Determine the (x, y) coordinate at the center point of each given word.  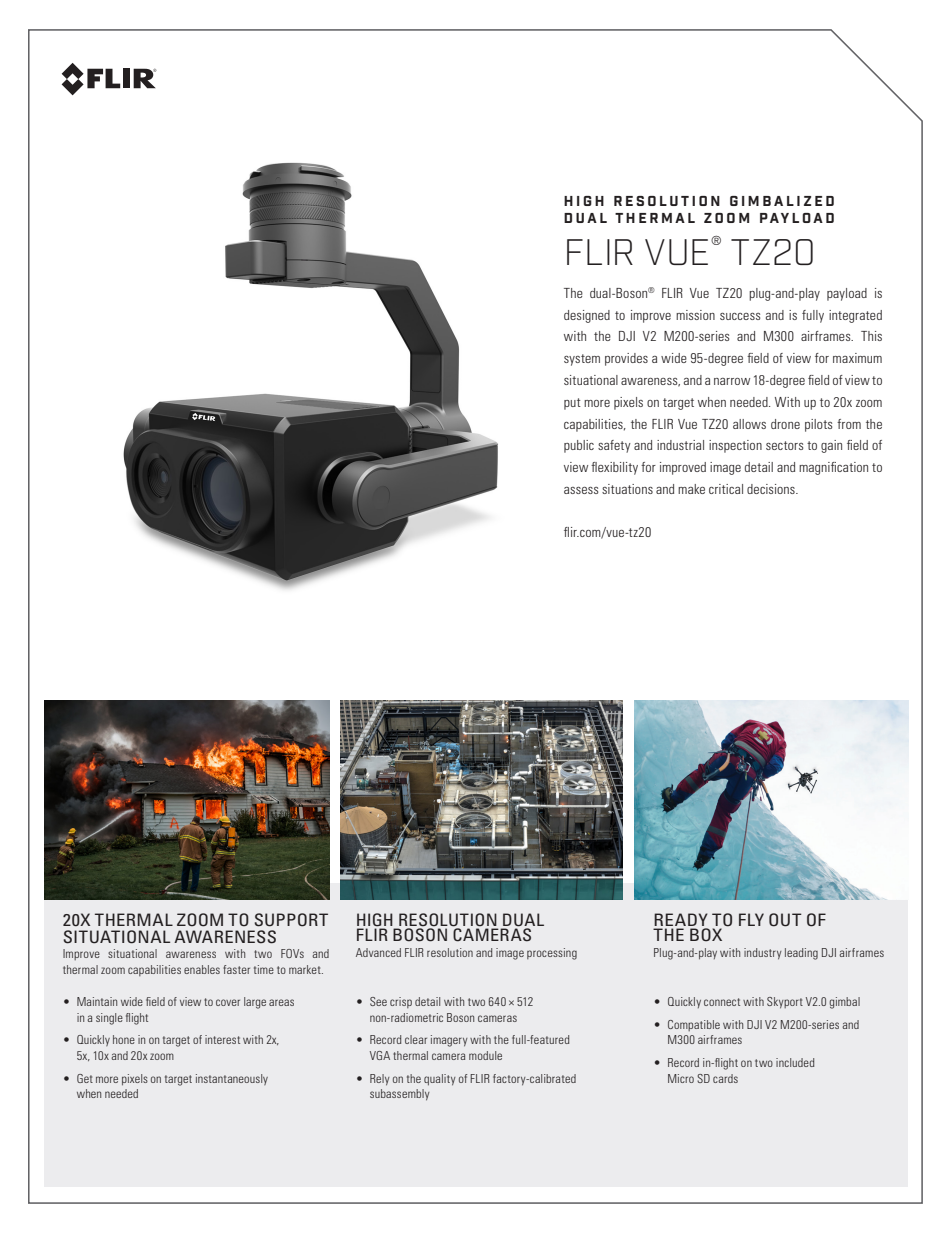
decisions (772, 489)
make (691, 489)
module (485, 1055)
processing (552, 954)
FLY (751, 919)
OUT (785, 920)
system (582, 360)
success (740, 316)
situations (627, 489)
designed (587, 316)
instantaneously (232, 1079)
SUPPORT (291, 920)
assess (581, 490)
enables (202, 969)
